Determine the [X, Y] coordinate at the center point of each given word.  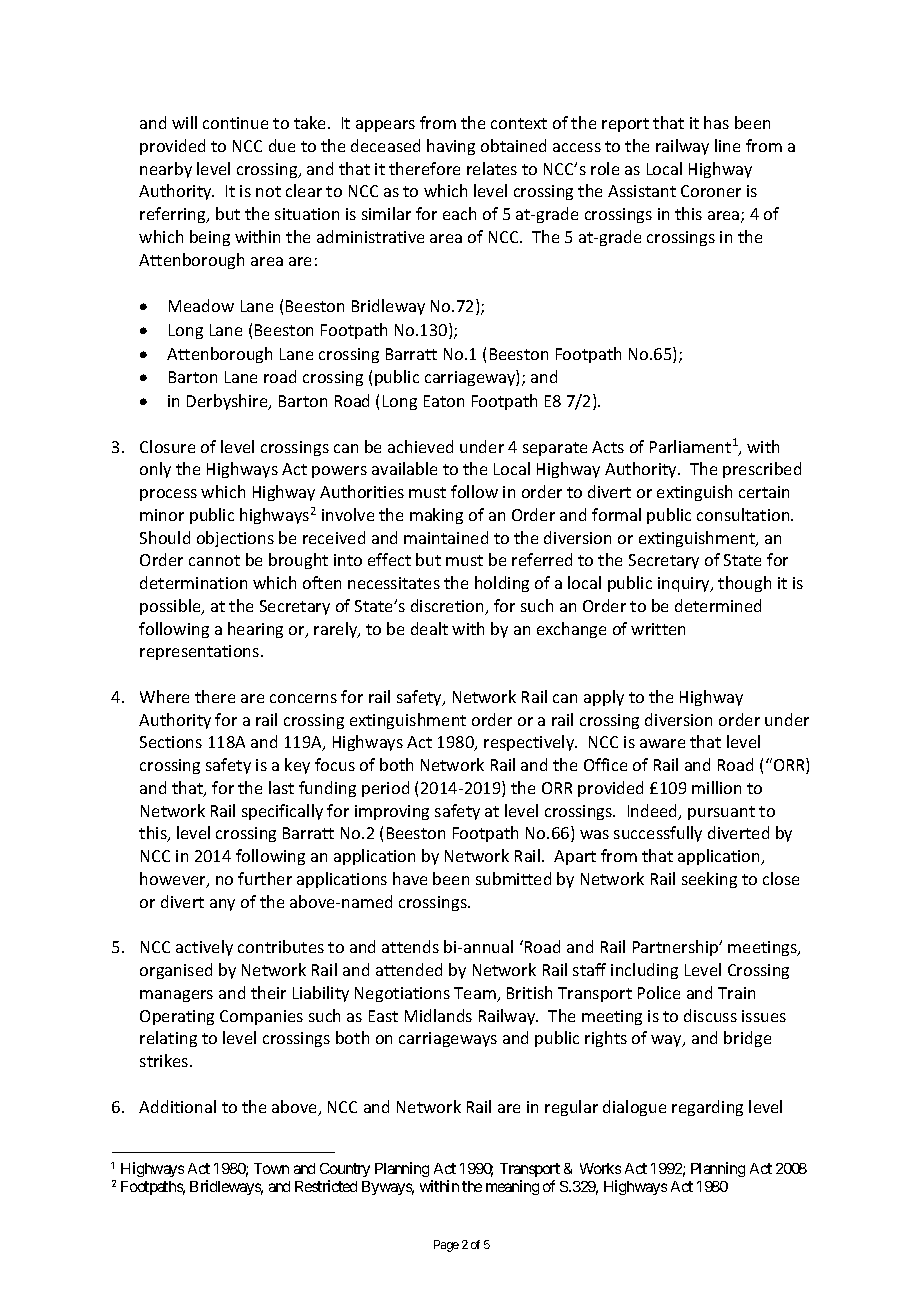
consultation [744, 514]
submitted [513, 878]
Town [271, 1168]
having [451, 147]
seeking [709, 880]
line [727, 145]
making [436, 516]
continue [235, 123]
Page [446, 1246]
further [265, 878]
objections [235, 539]
